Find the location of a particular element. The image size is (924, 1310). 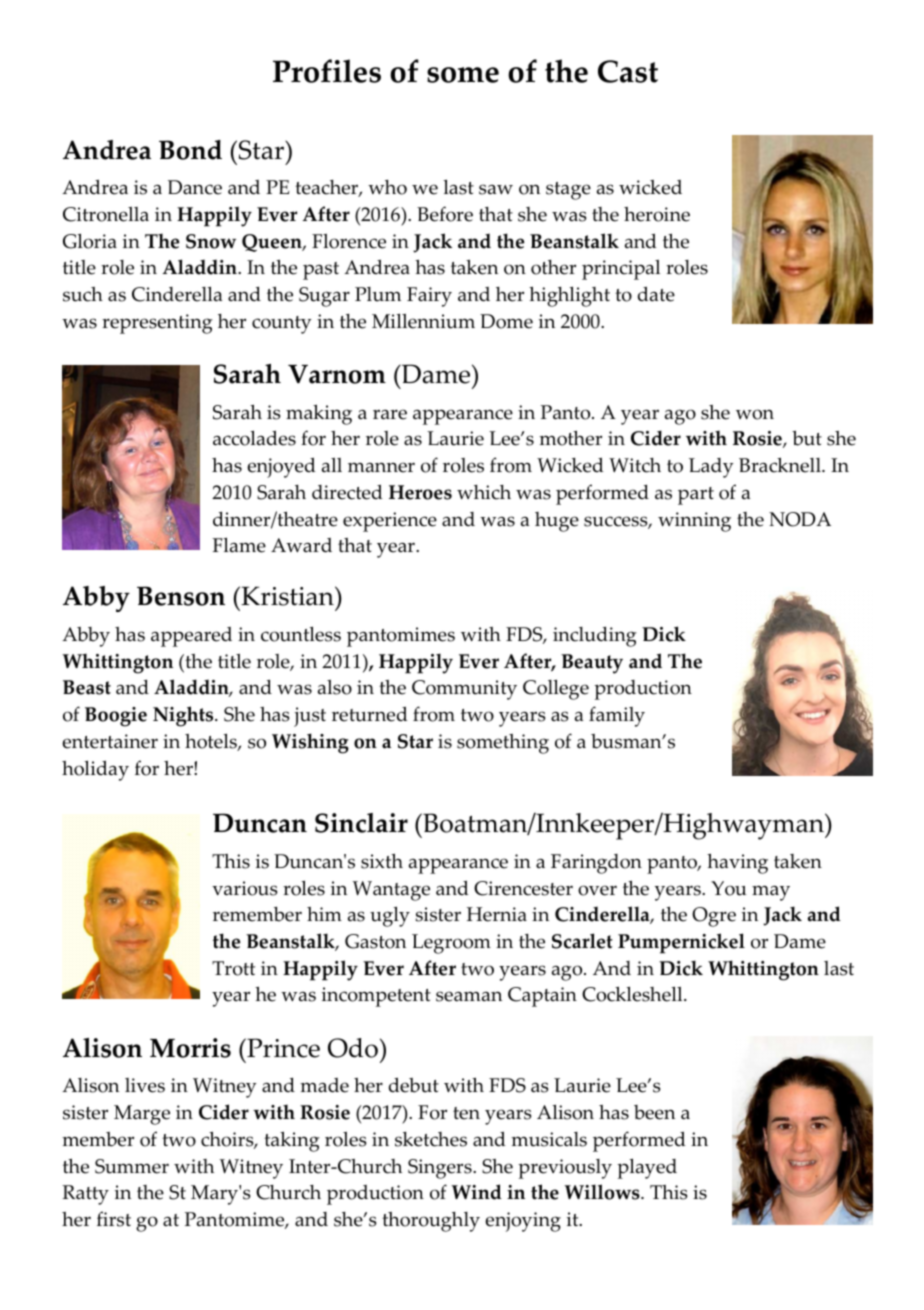

played is located at coordinates (647, 1168).
